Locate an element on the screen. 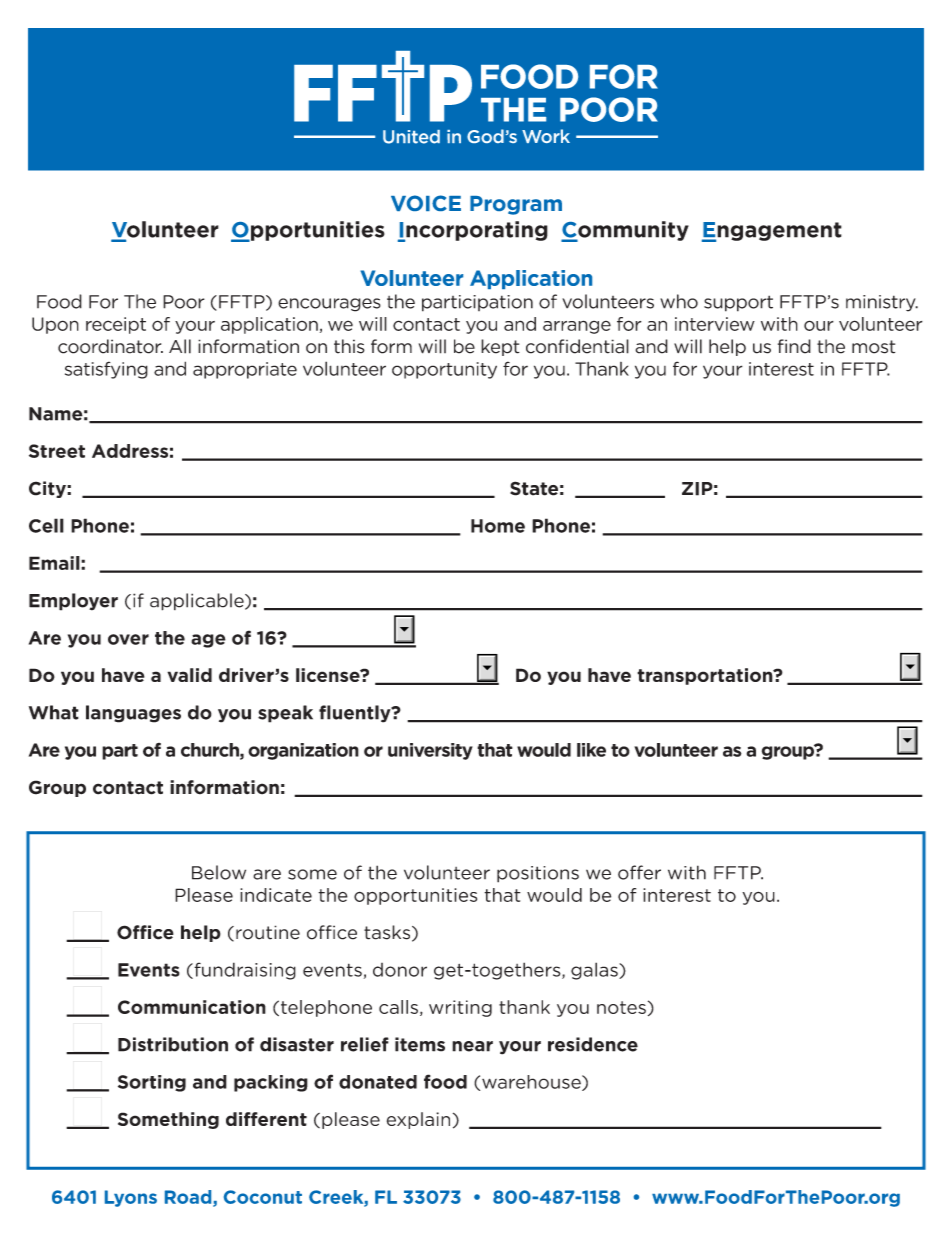  receipt is located at coordinates (116, 325).
